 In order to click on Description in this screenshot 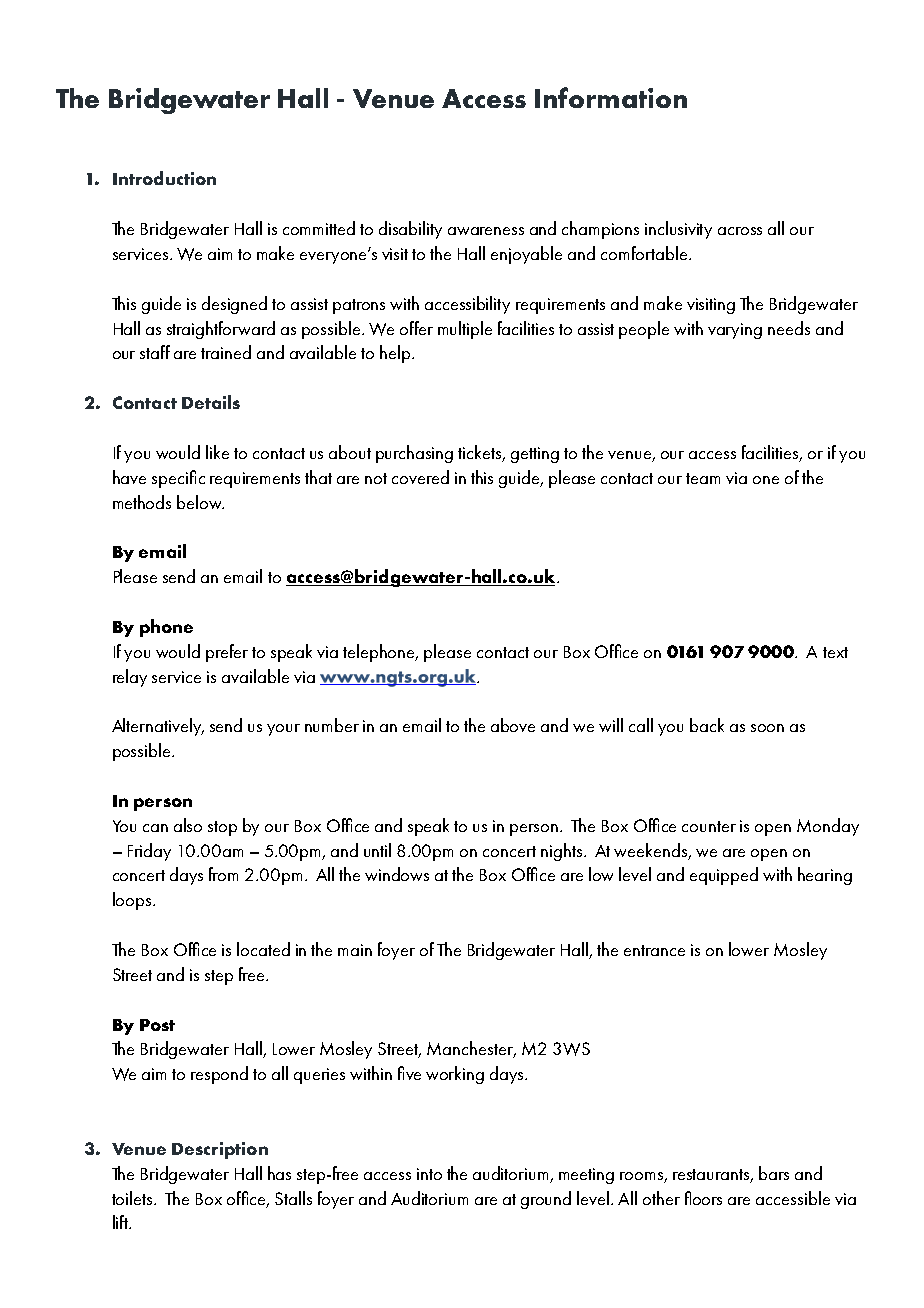, I will do `click(220, 1150)`.
